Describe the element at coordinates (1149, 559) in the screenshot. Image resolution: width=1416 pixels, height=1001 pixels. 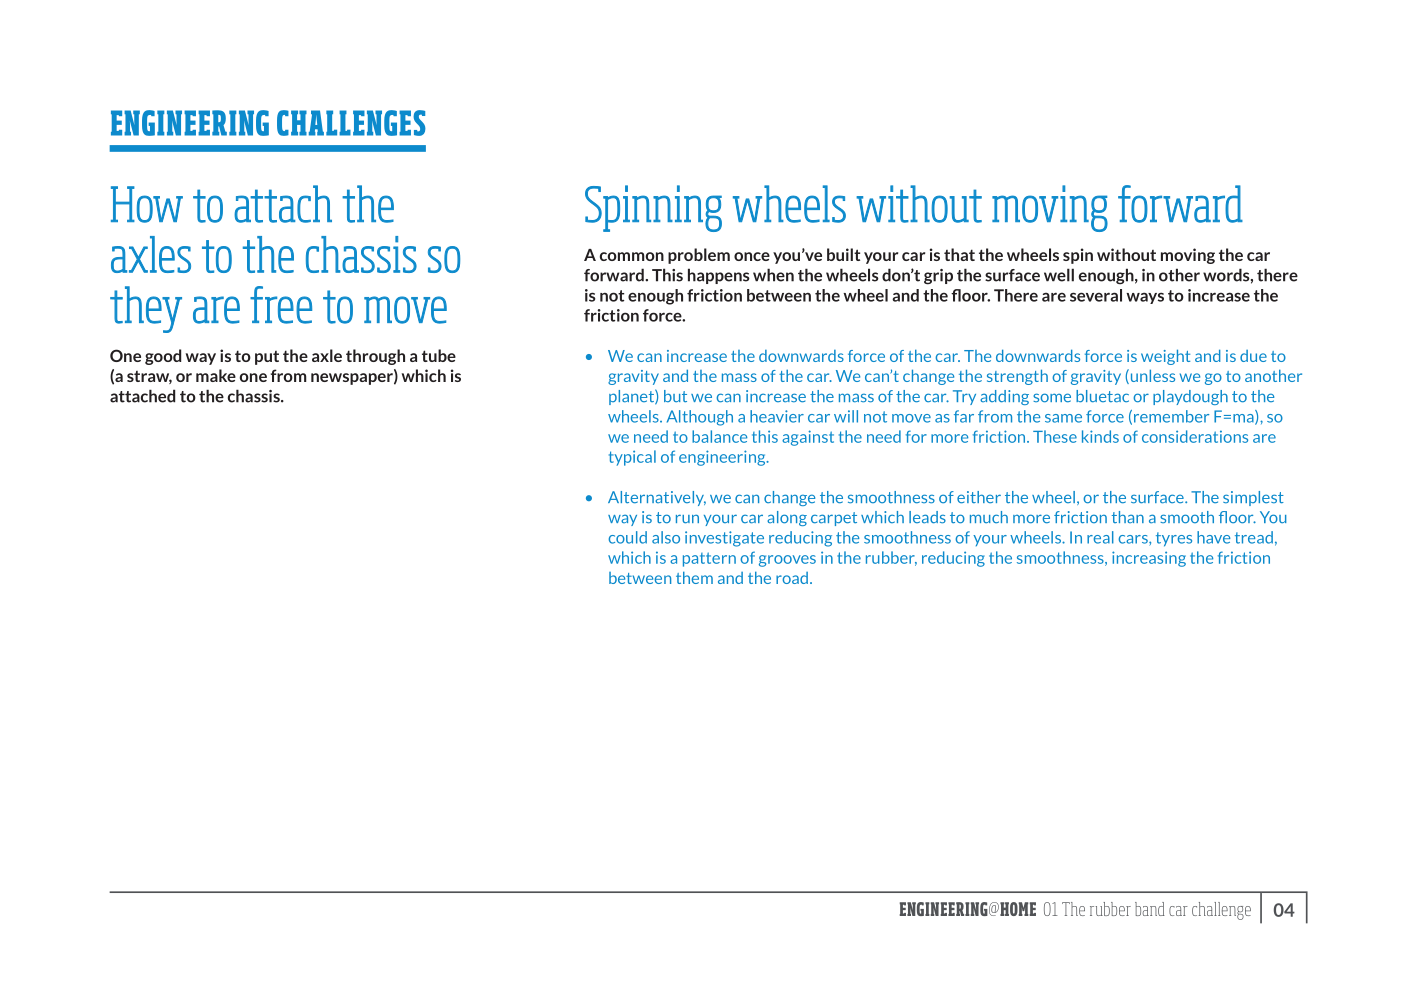
I see `increasing` at that location.
